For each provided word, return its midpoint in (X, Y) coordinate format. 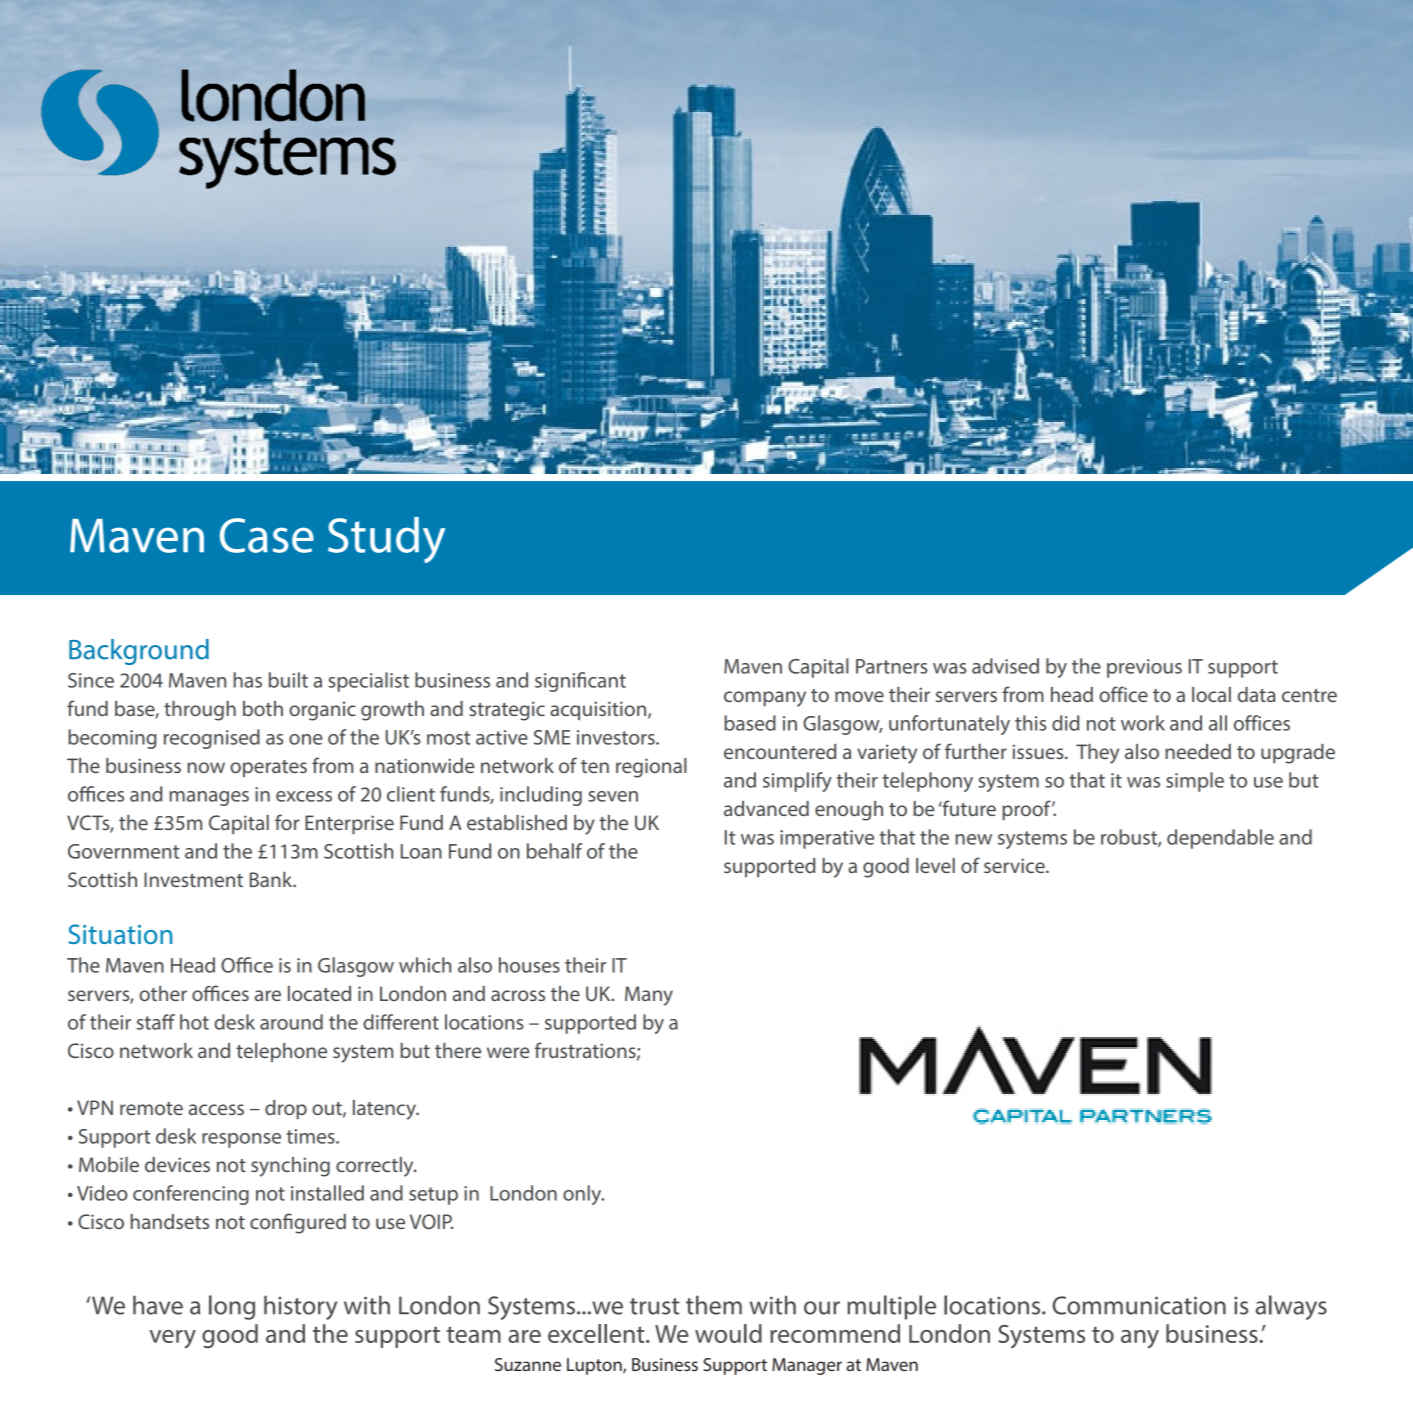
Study (386, 540)
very (172, 1339)
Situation (120, 934)
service (1015, 865)
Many (649, 996)
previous (1144, 668)
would (728, 1333)
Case (267, 535)
